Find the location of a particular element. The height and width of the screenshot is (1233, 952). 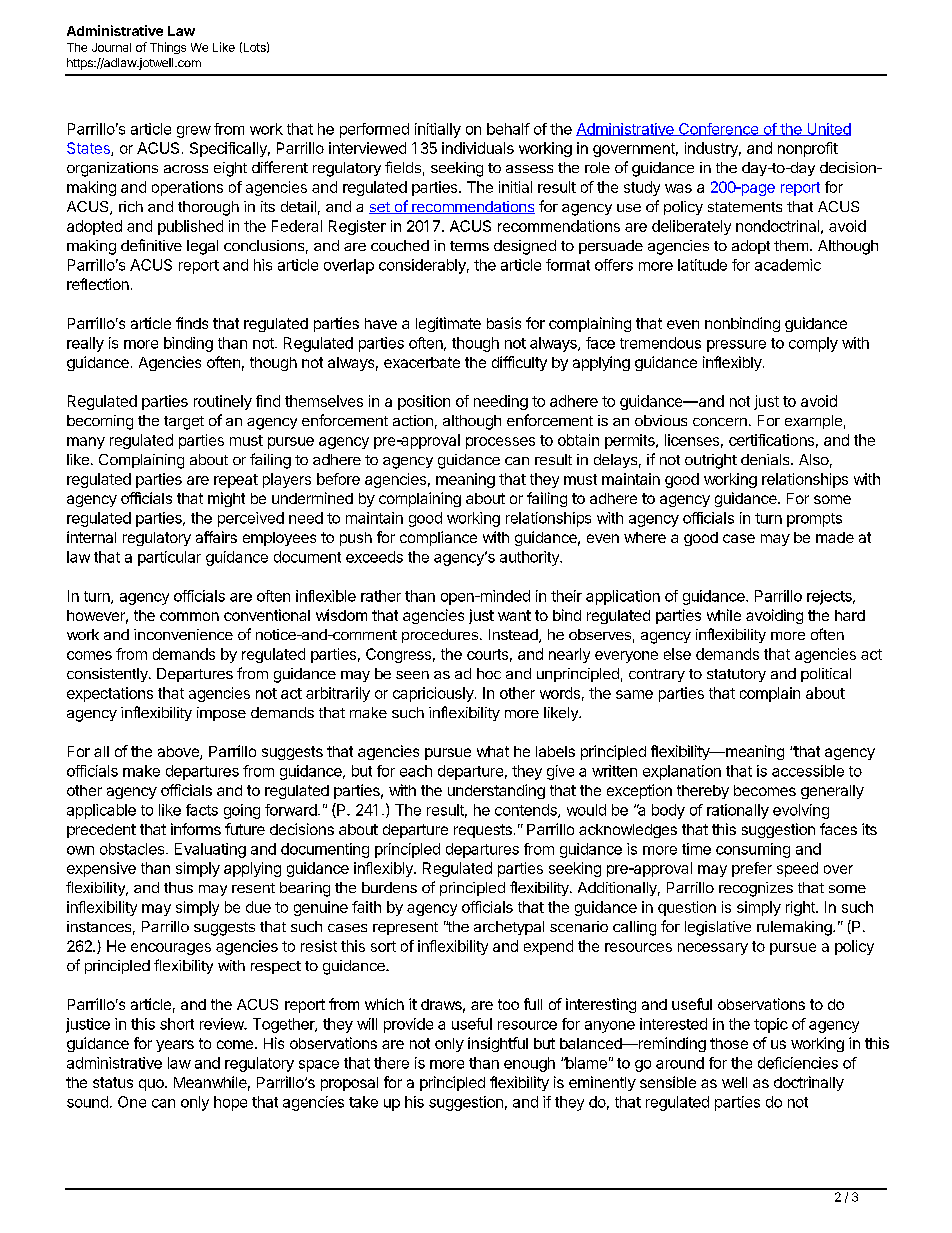

academic is located at coordinates (788, 265).
